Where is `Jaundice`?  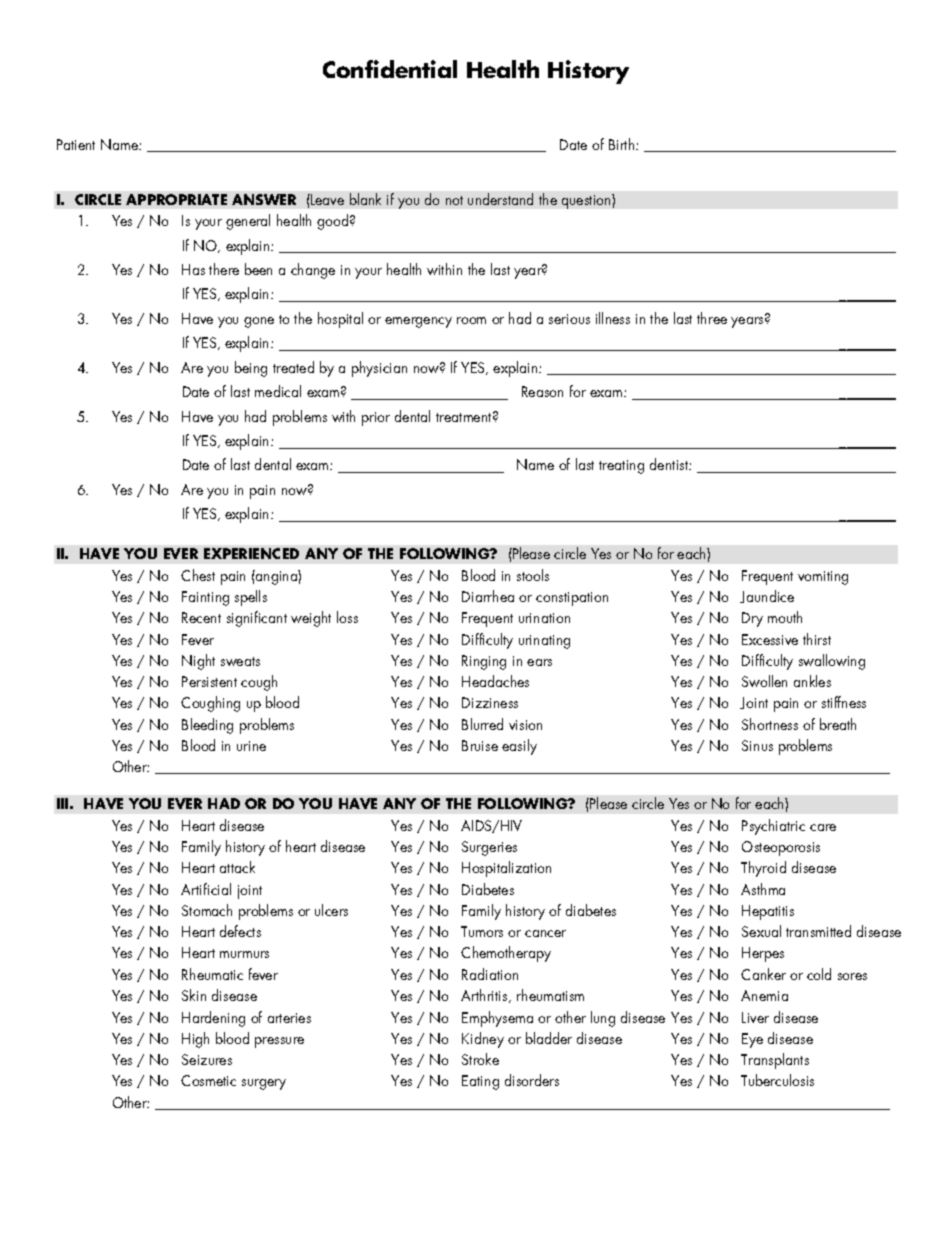 Jaundice is located at coordinates (767, 596).
